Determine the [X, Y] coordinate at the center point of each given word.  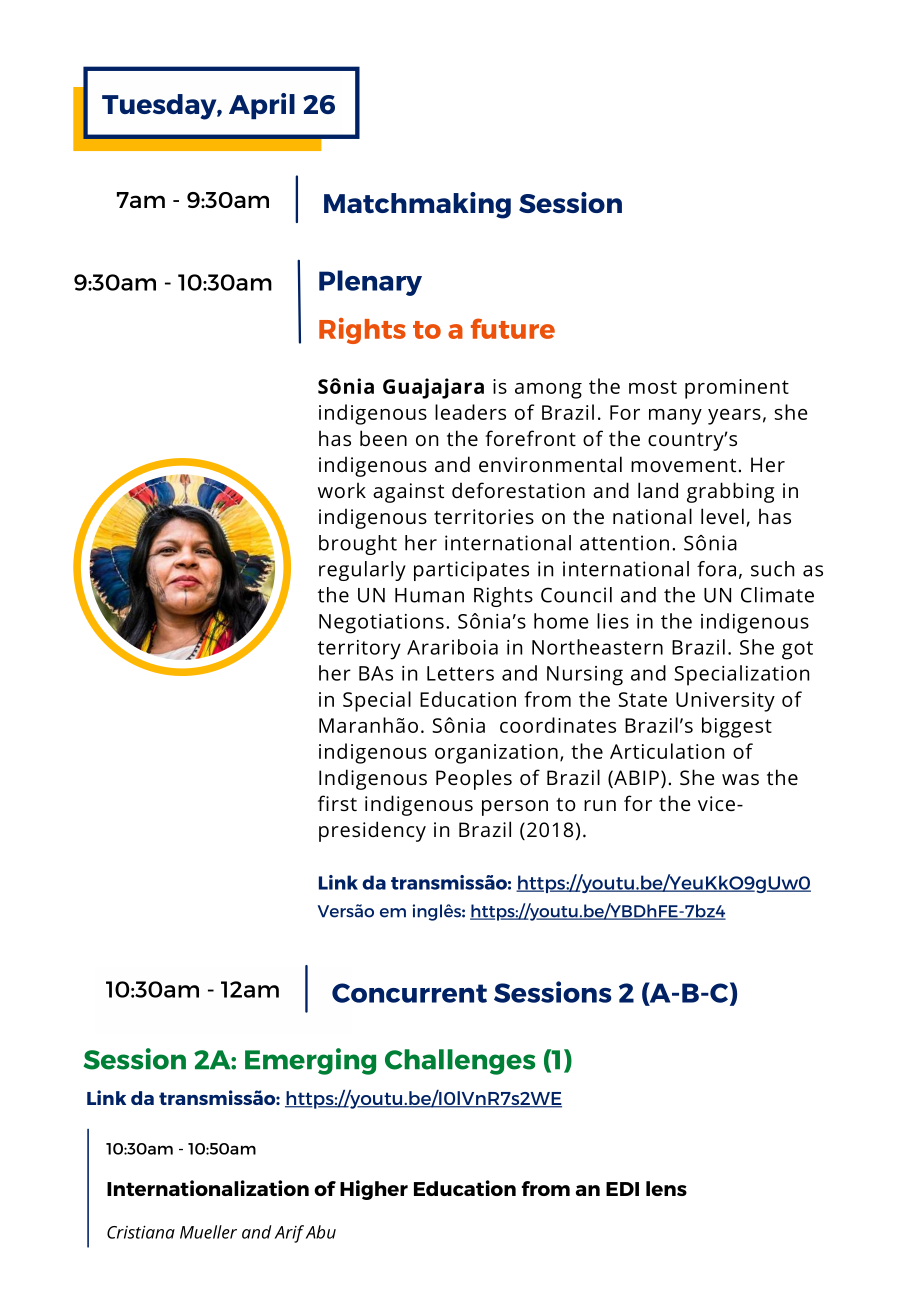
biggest [737, 727]
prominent [737, 389]
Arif [289, 1234]
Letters [460, 673]
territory [359, 650]
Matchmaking [417, 205]
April [262, 106]
